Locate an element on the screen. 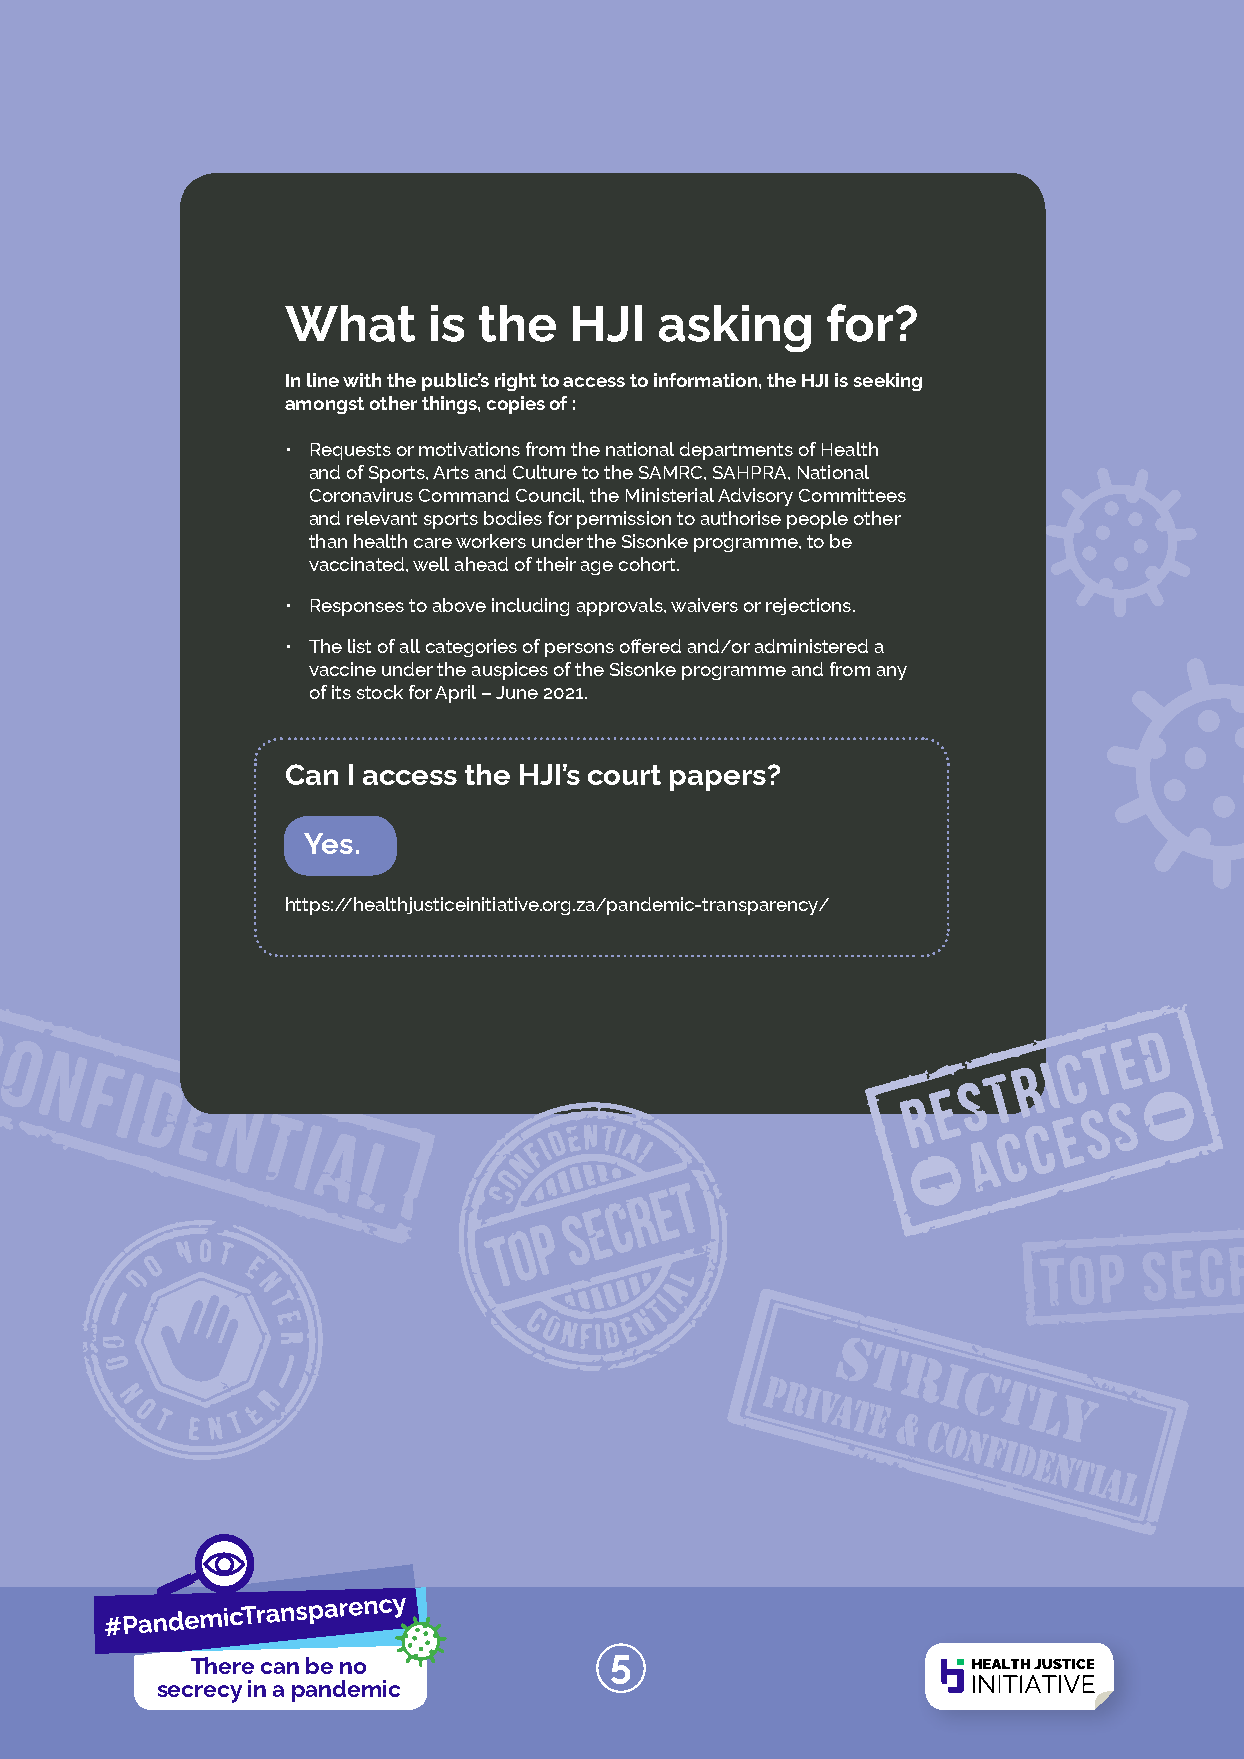 This screenshot has height=1759, width=1244. right is located at coordinates (515, 382).
